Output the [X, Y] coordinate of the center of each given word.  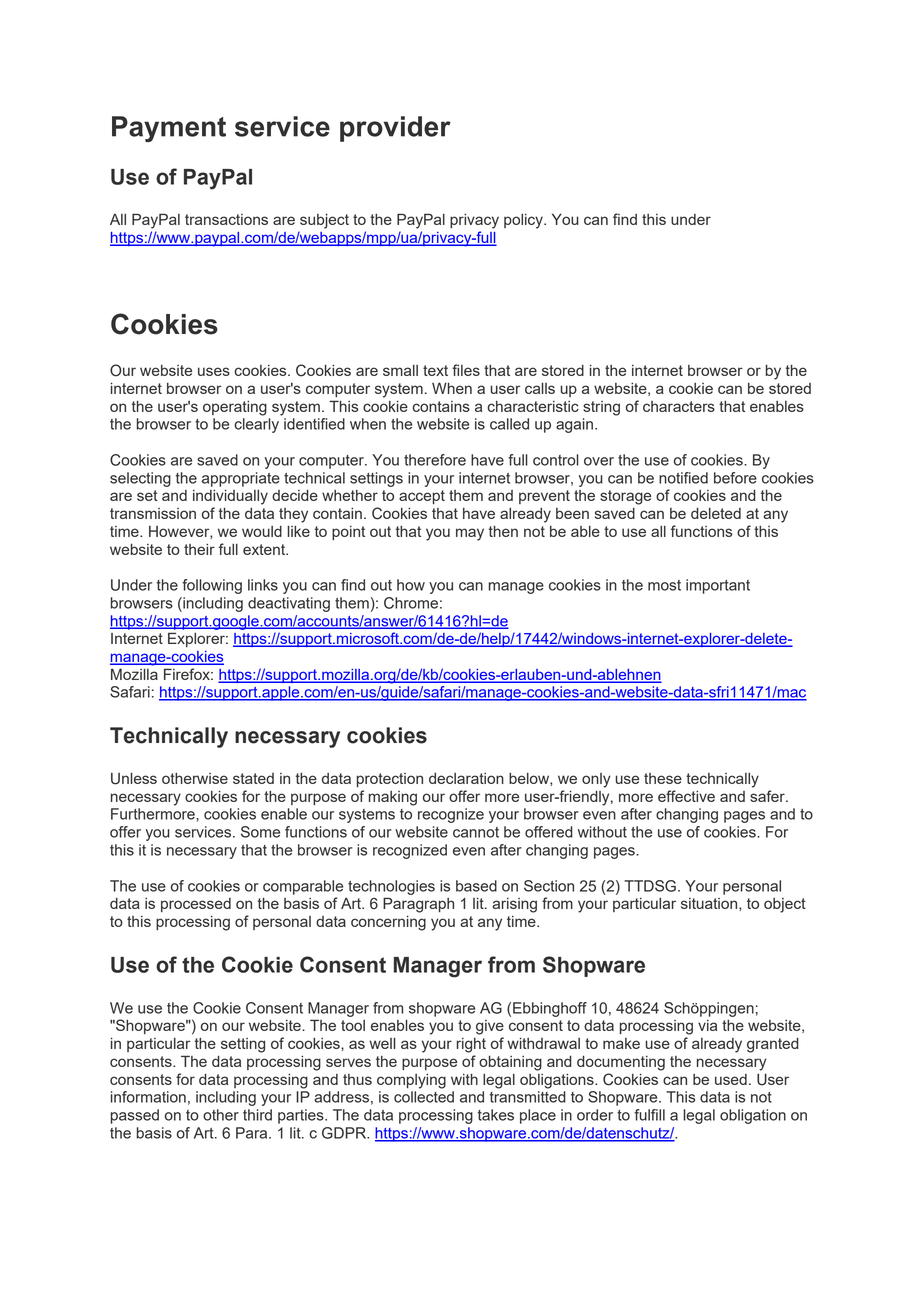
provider [395, 129]
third [257, 1115]
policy [524, 221]
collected [424, 1097]
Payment [169, 129]
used [731, 1079]
